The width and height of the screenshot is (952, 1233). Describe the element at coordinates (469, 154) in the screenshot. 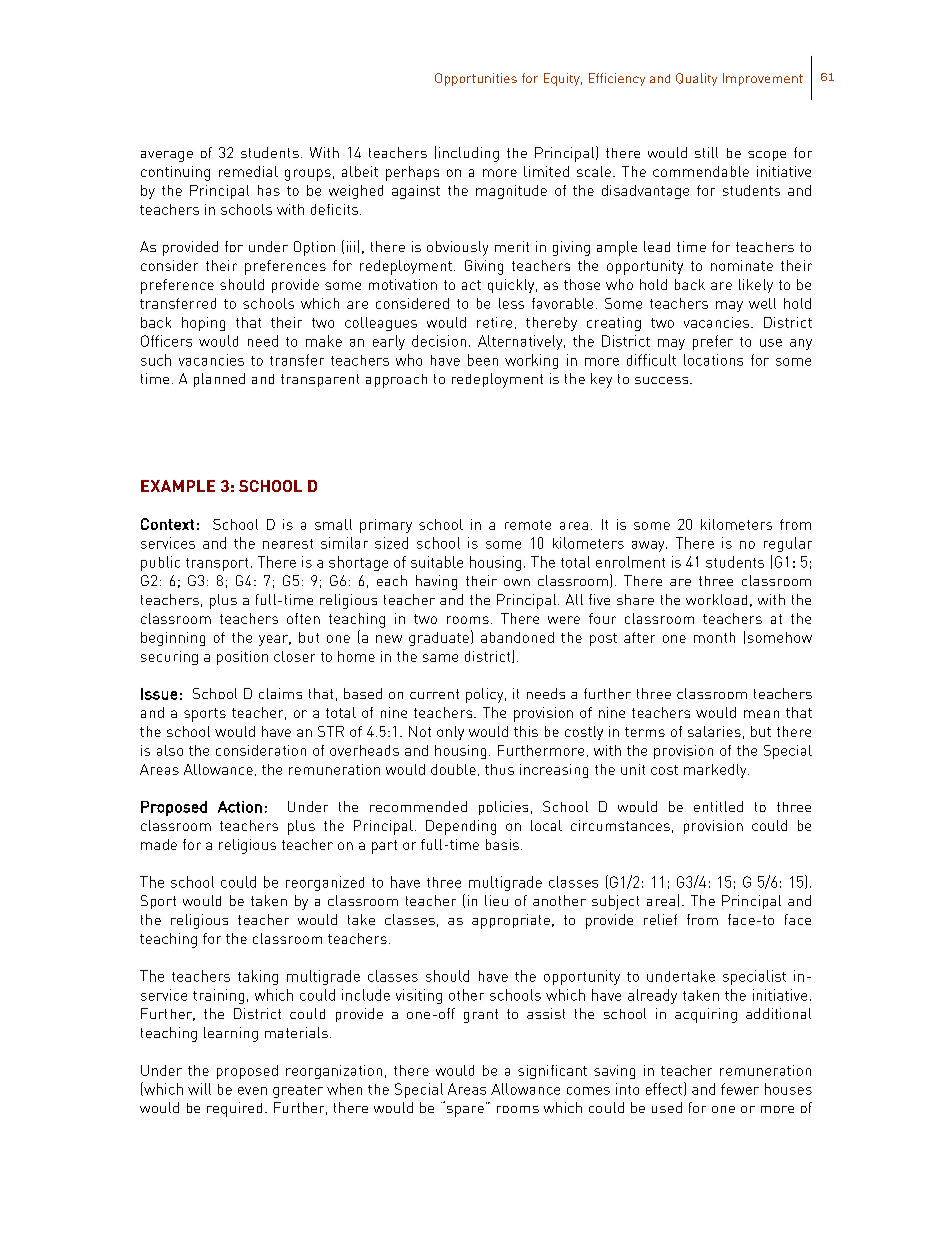

I see `including` at that location.
